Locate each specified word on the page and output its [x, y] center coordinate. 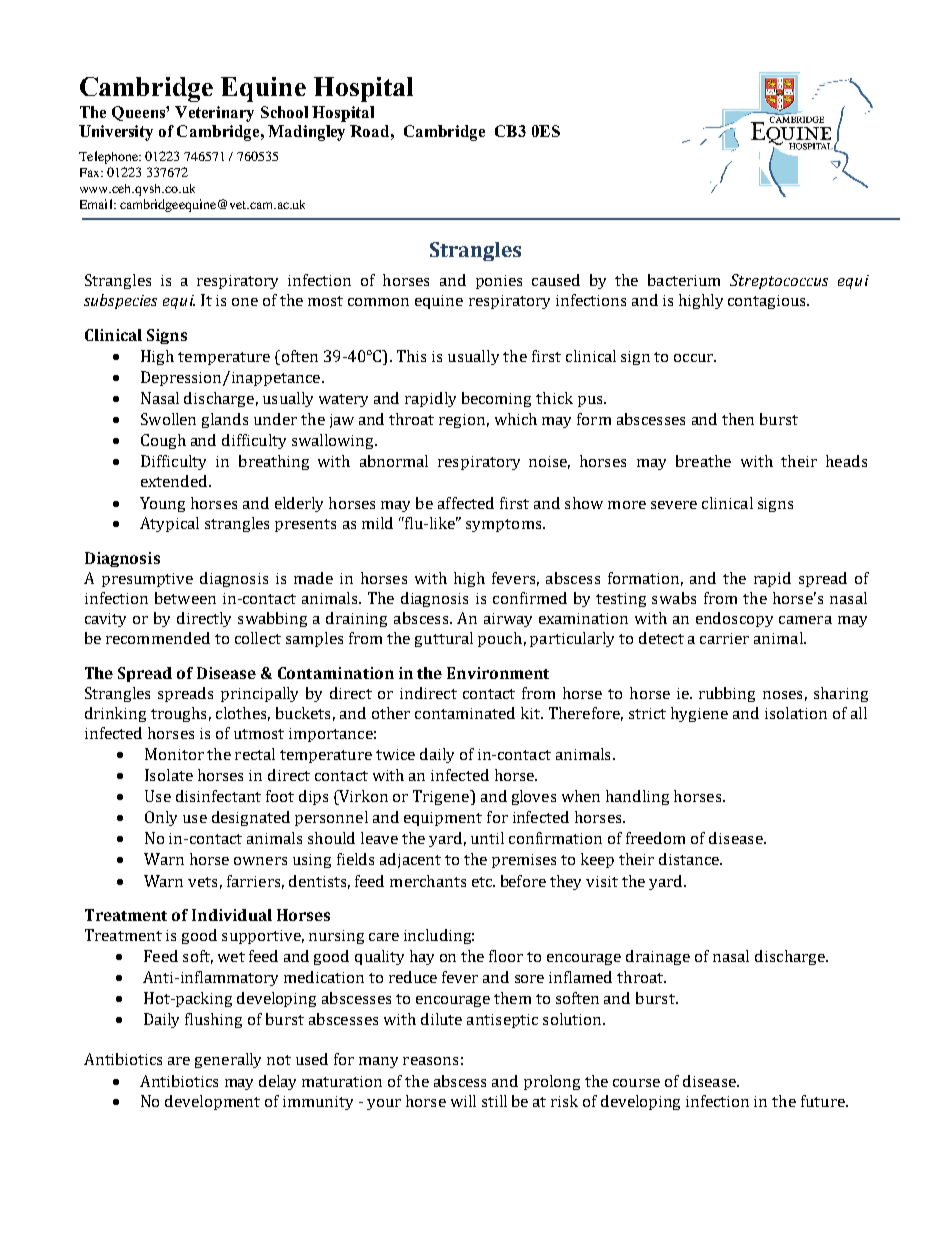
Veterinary [214, 114]
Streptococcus [779, 281]
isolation [796, 713]
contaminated [465, 713]
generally [228, 1060]
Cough [163, 441]
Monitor [174, 754]
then [738, 419]
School [284, 112]
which [516, 419]
